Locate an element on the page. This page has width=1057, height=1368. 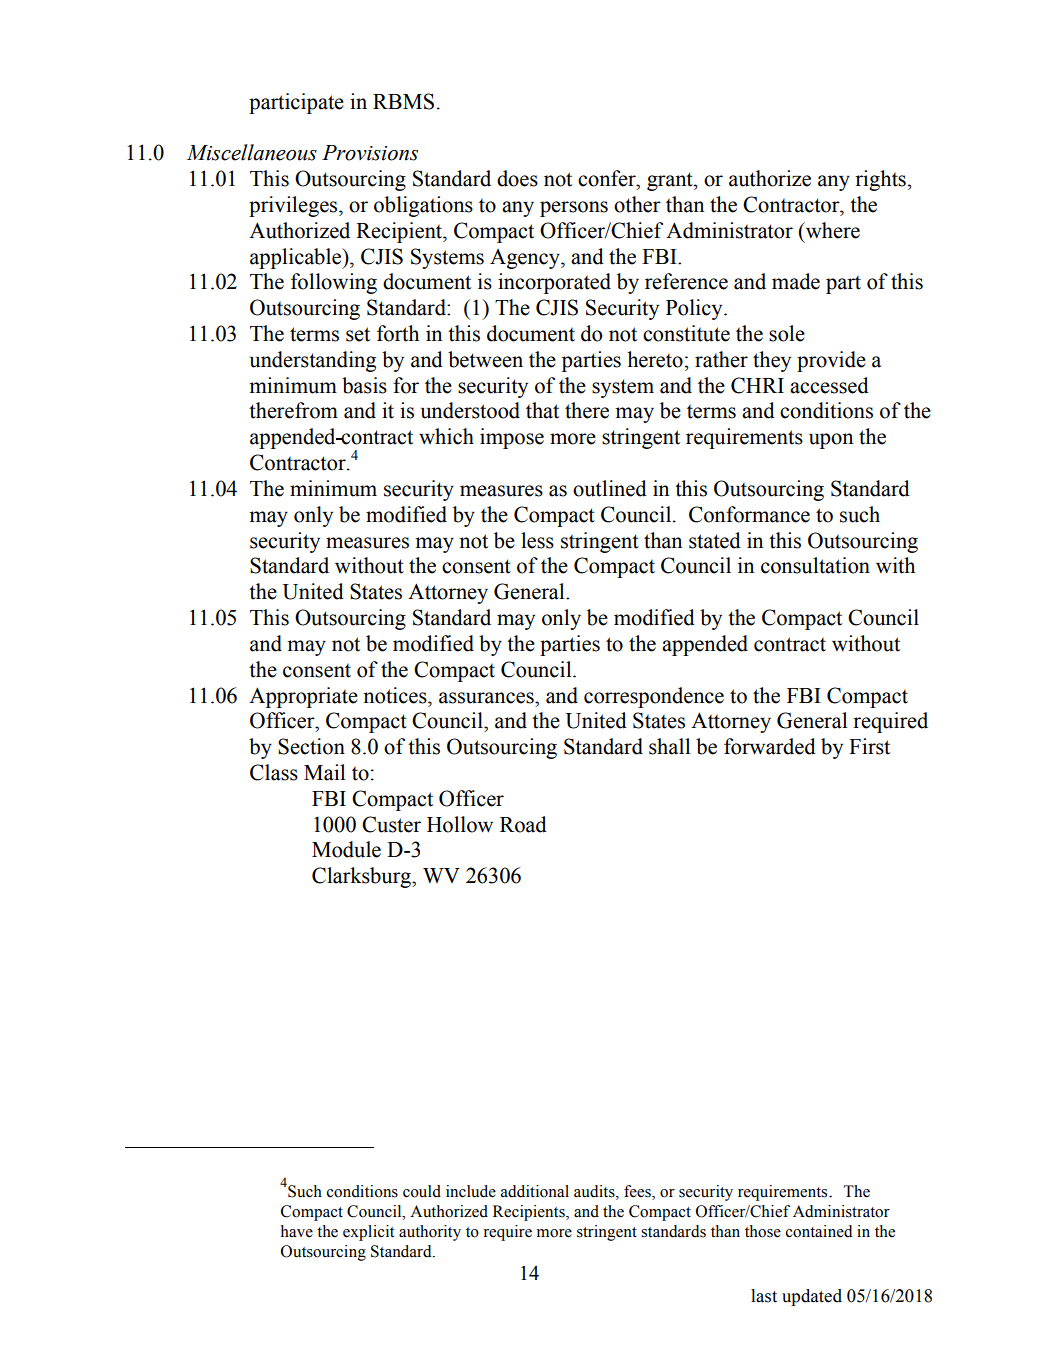
assurances is located at coordinates (487, 698).
